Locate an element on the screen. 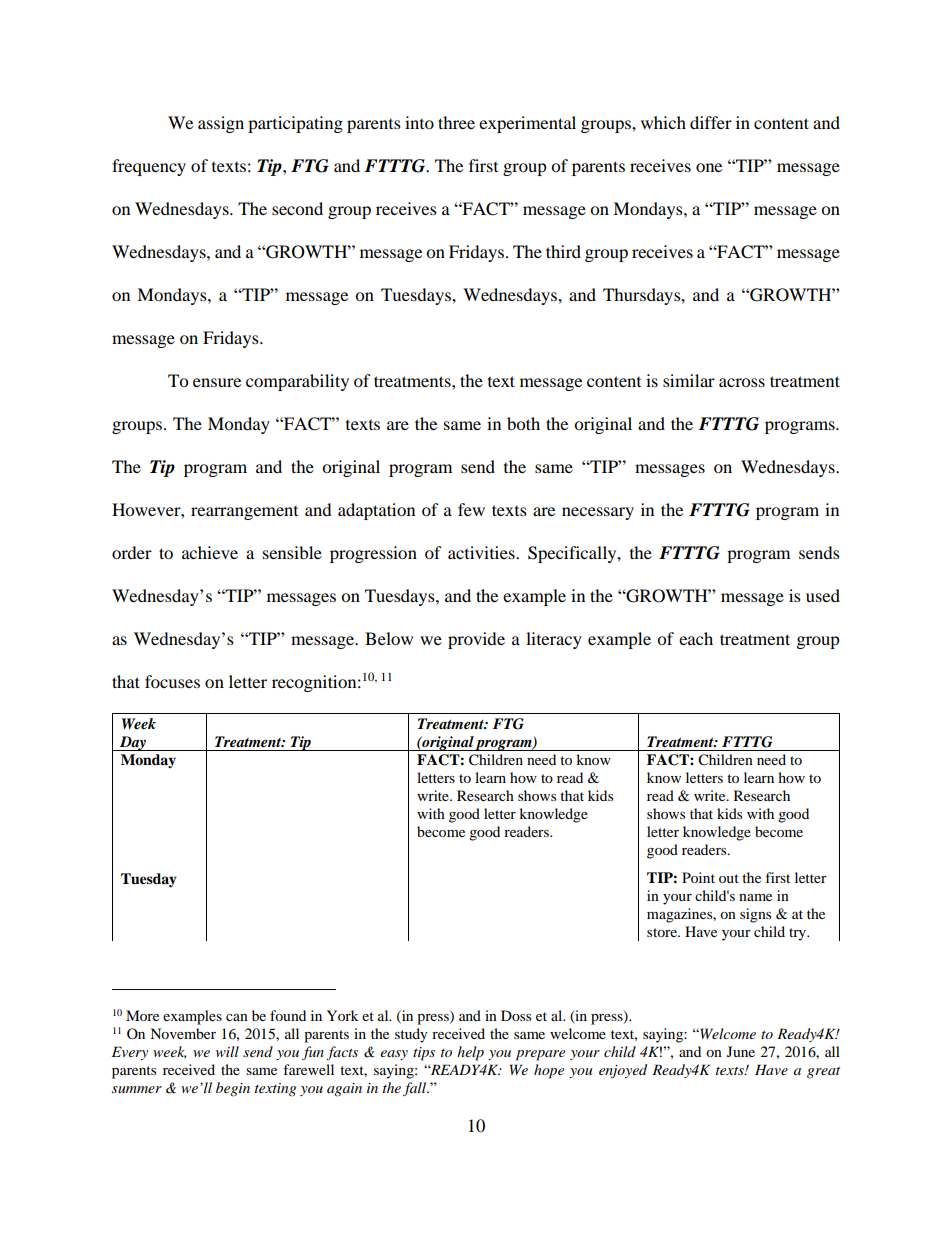  will is located at coordinates (227, 1051).
